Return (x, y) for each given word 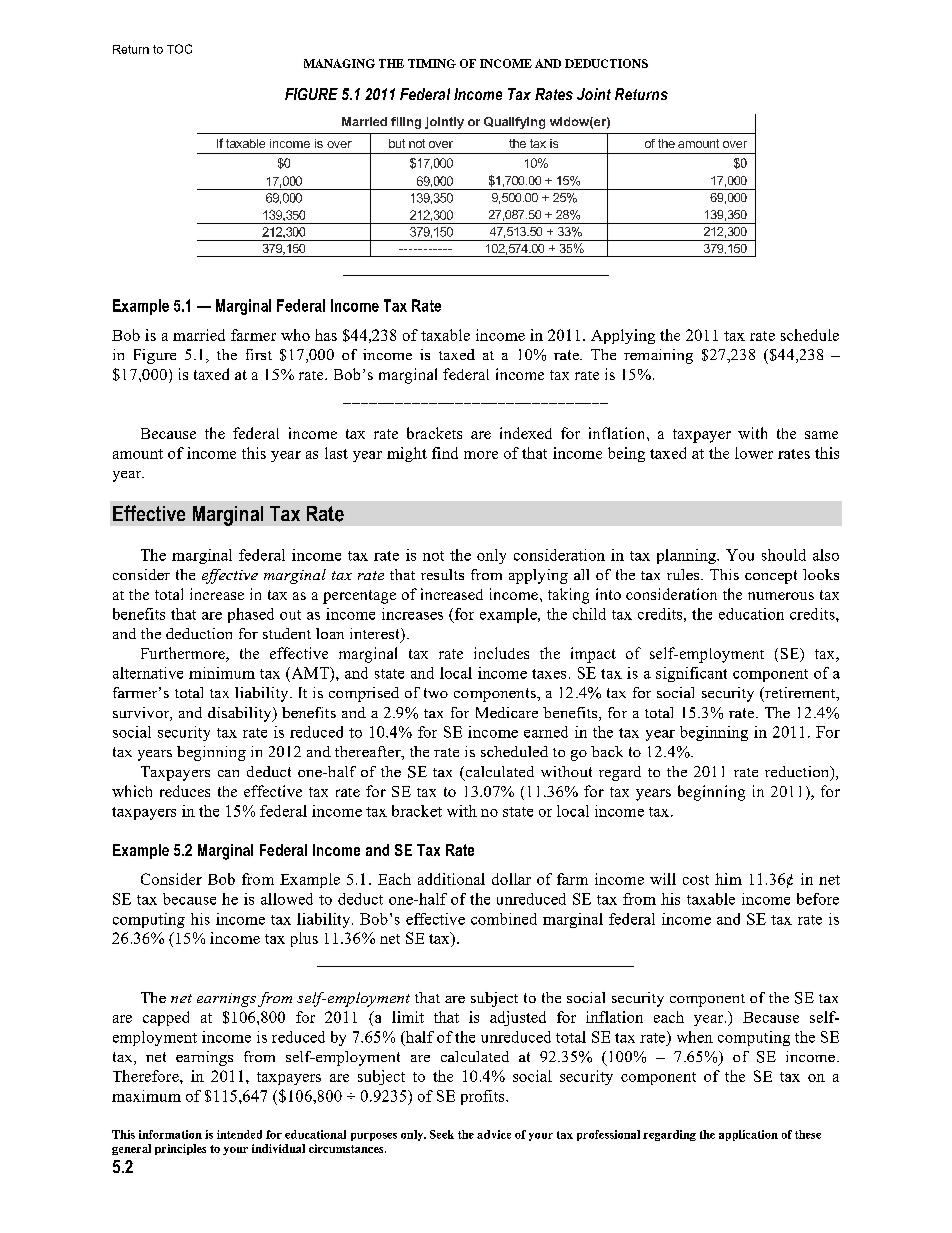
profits (484, 1097)
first (259, 354)
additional (451, 879)
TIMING (432, 63)
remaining (658, 356)
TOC (179, 49)
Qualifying (514, 123)
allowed (287, 899)
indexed (526, 433)
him (728, 879)
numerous (781, 596)
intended (239, 1134)
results (442, 574)
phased (251, 615)
